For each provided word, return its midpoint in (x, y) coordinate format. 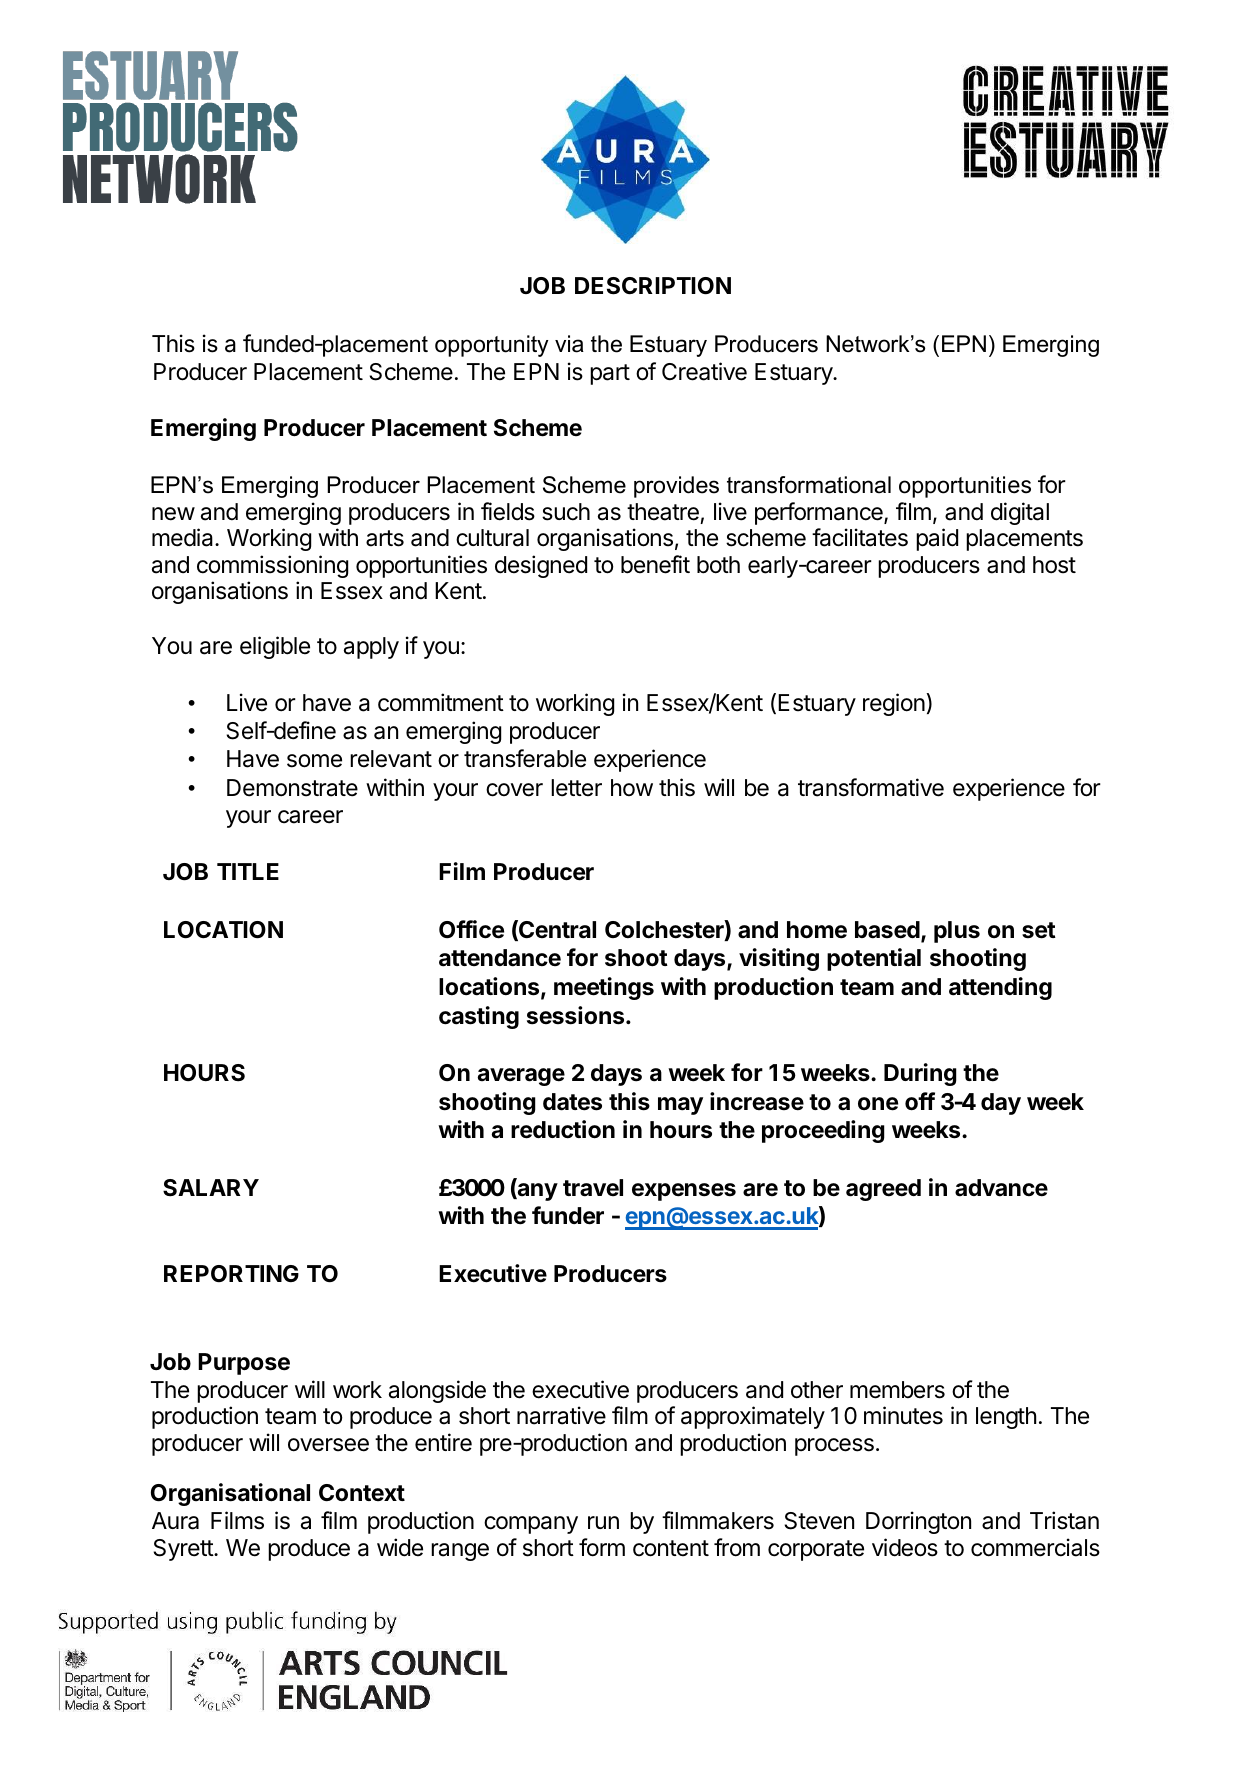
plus (957, 932)
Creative (704, 371)
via (569, 344)
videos (905, 1547)
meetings (604, 988)
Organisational (230, 1494)
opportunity (492, 346)
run (603, 1522)
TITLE (248, 871)
